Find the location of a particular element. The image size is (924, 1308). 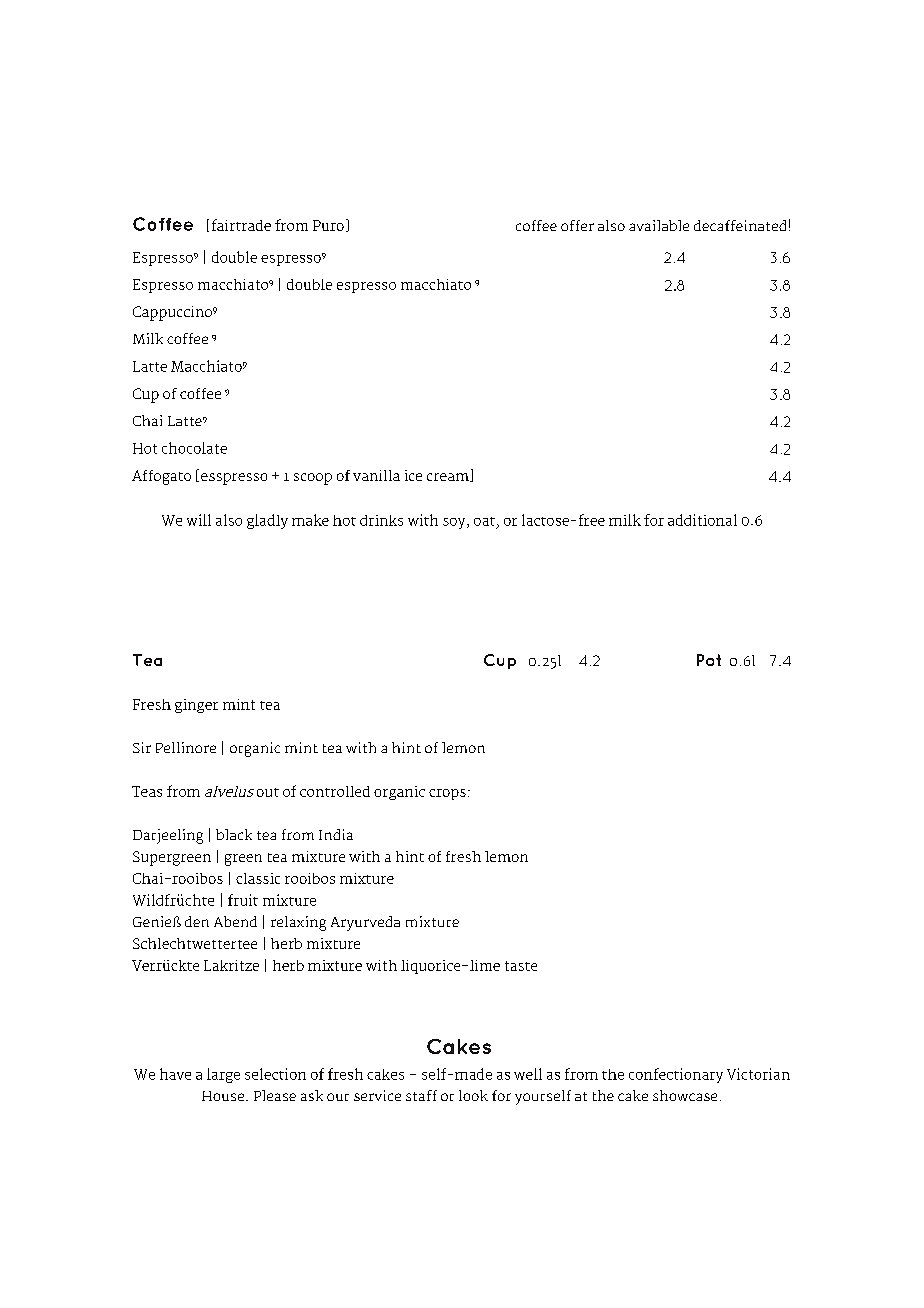

large is located at coordinates (223, 1075).
